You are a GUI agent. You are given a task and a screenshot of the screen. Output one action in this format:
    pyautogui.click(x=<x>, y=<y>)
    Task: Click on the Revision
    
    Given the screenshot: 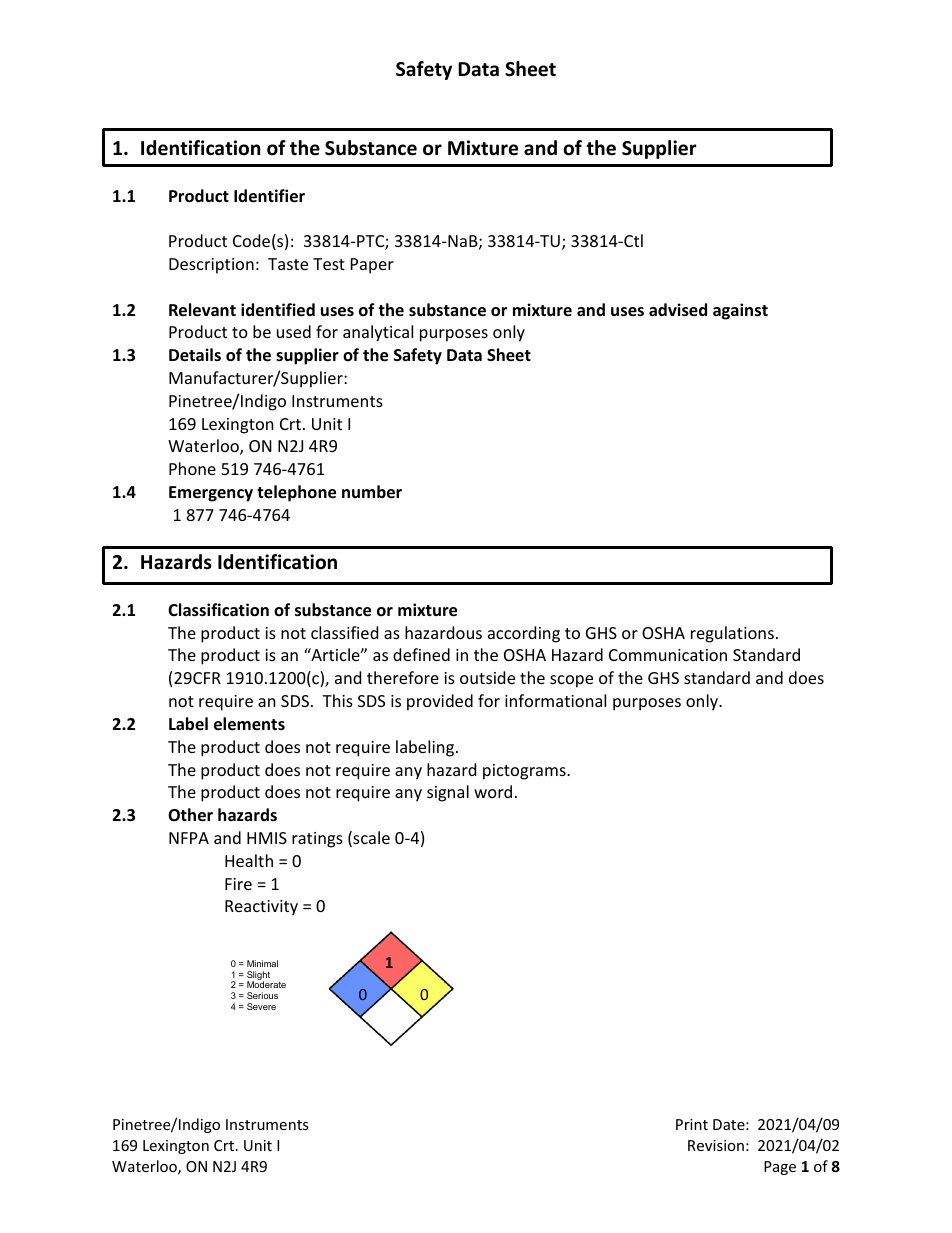 What is the action you would take?
    pyautogui.click(x=716, y=1145)
